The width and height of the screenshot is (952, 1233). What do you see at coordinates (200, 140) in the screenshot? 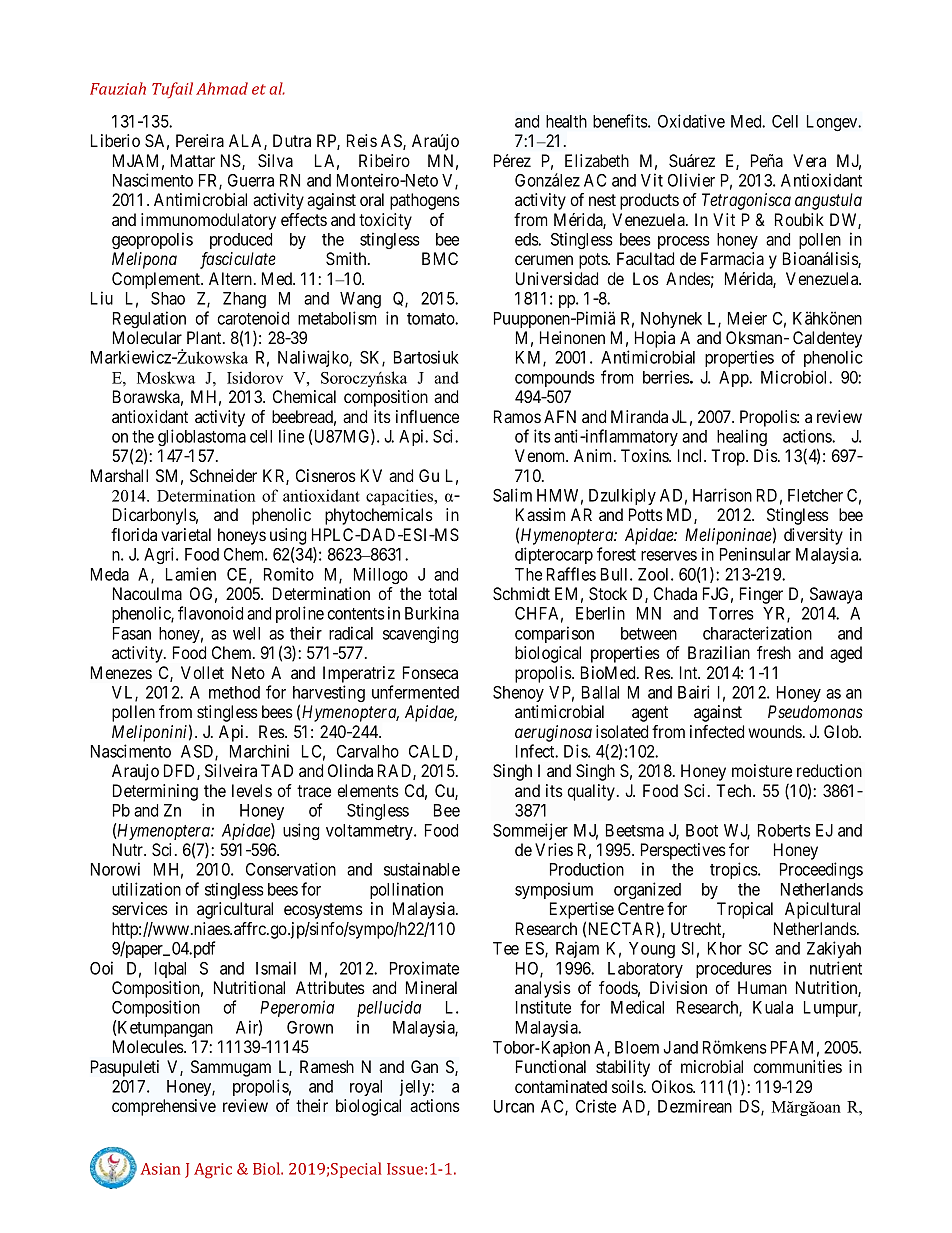
I see `Pereira` at bounding box center [200, 140].
